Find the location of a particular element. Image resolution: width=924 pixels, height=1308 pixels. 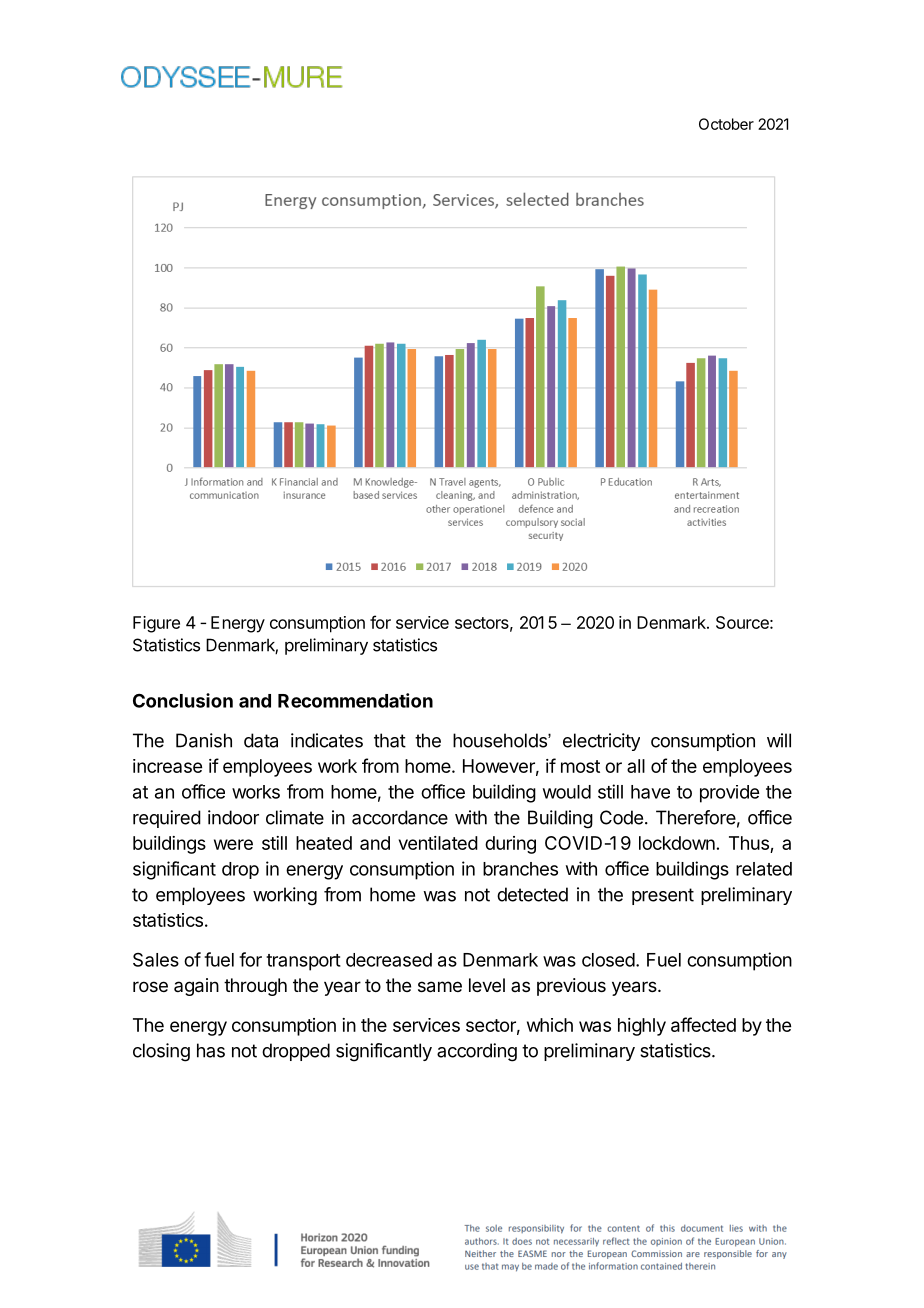

that is located at coordinates (390, 740).
